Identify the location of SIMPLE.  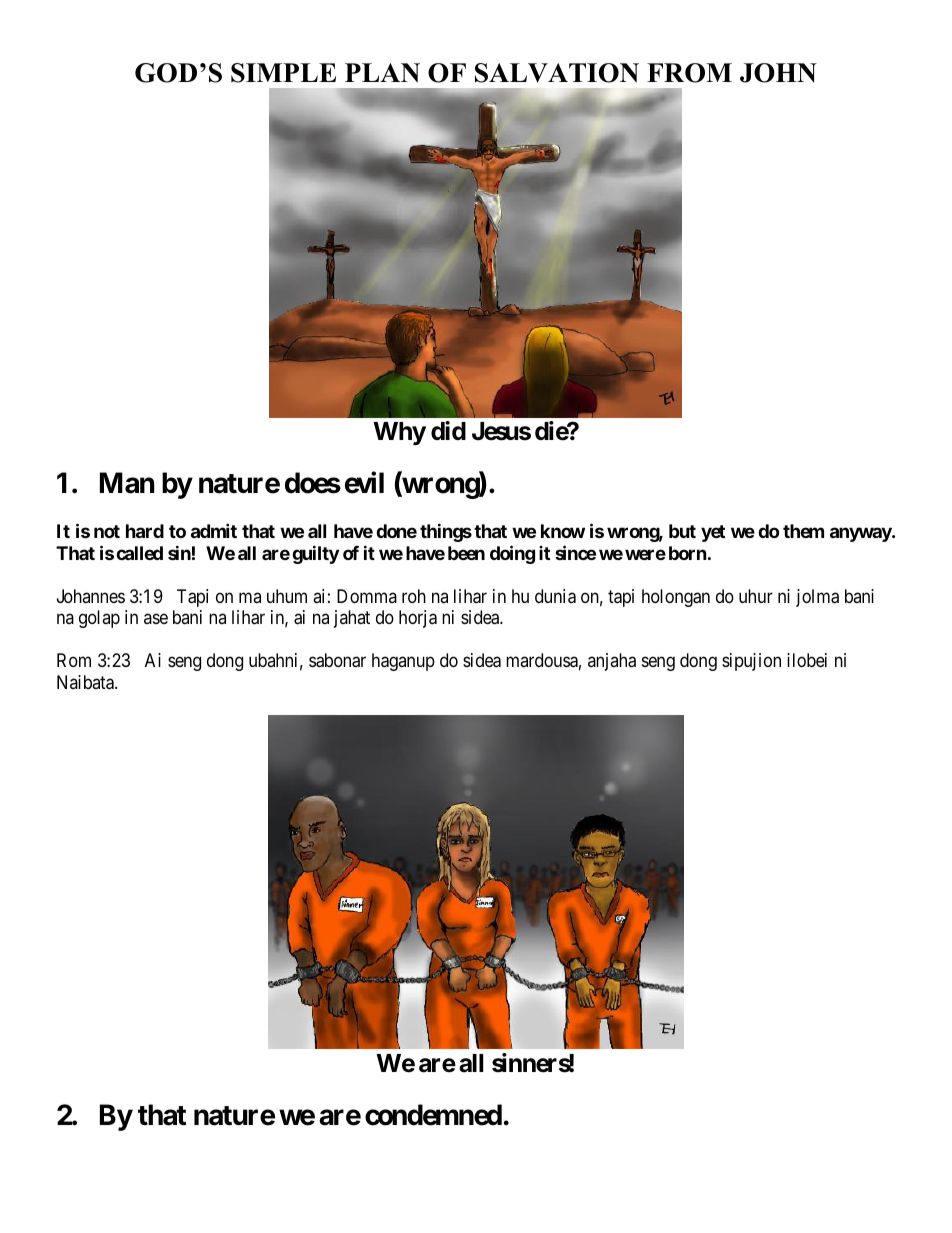
(283, 73).
